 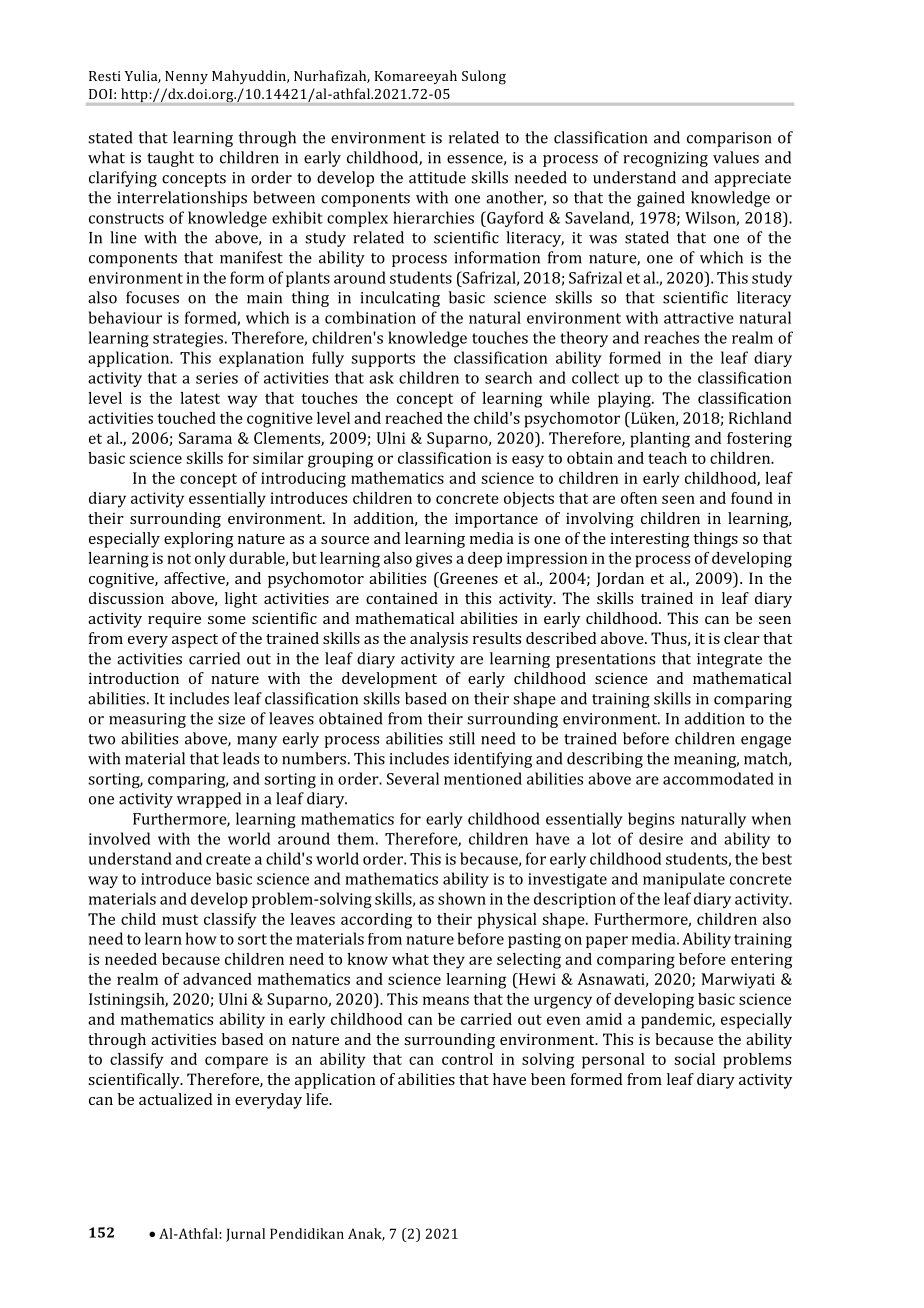 What do you see at coordinates (694, 1059) in the screenshot?
I see `social` at bounding box center [694, 1059].
